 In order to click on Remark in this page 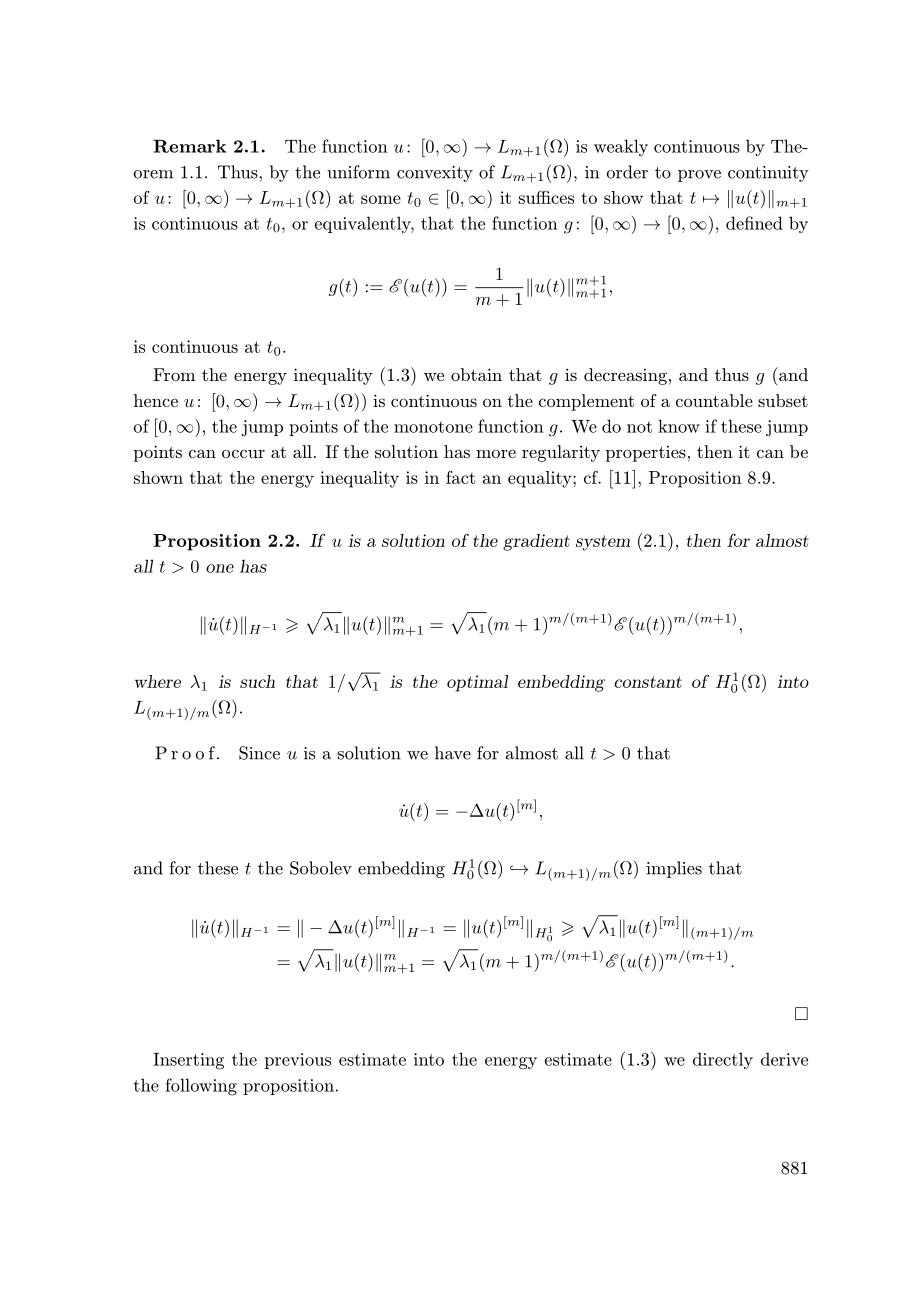, I will do `click(189, 146)`.
